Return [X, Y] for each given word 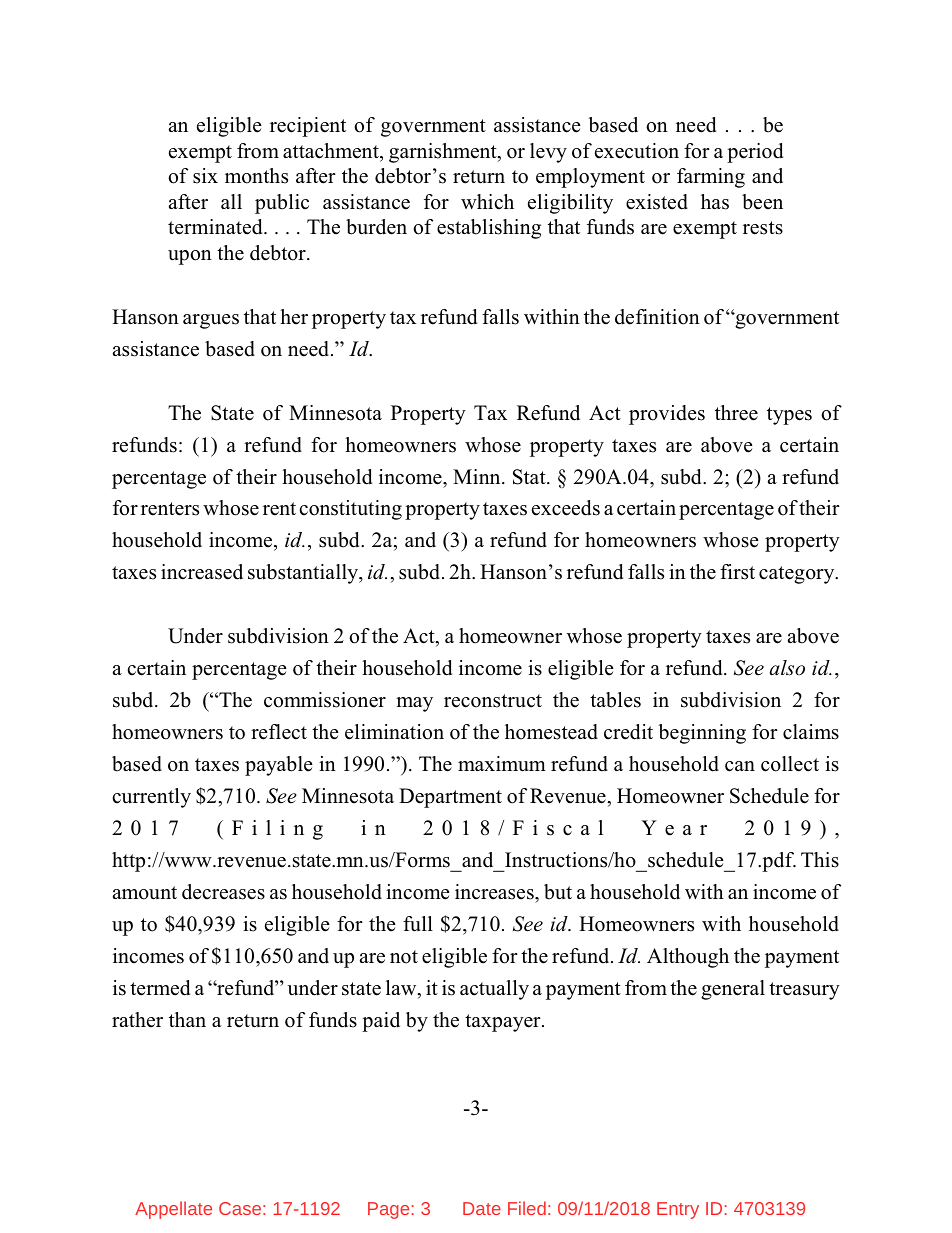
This [820, 860]
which [487, 202]
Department [450, 798]
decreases [223, 892]
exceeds [566, 508]
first [737, 572]
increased [202, 572]
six [205, 176]
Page [388, 1210]
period [755, 153]
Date [482, 1208]
